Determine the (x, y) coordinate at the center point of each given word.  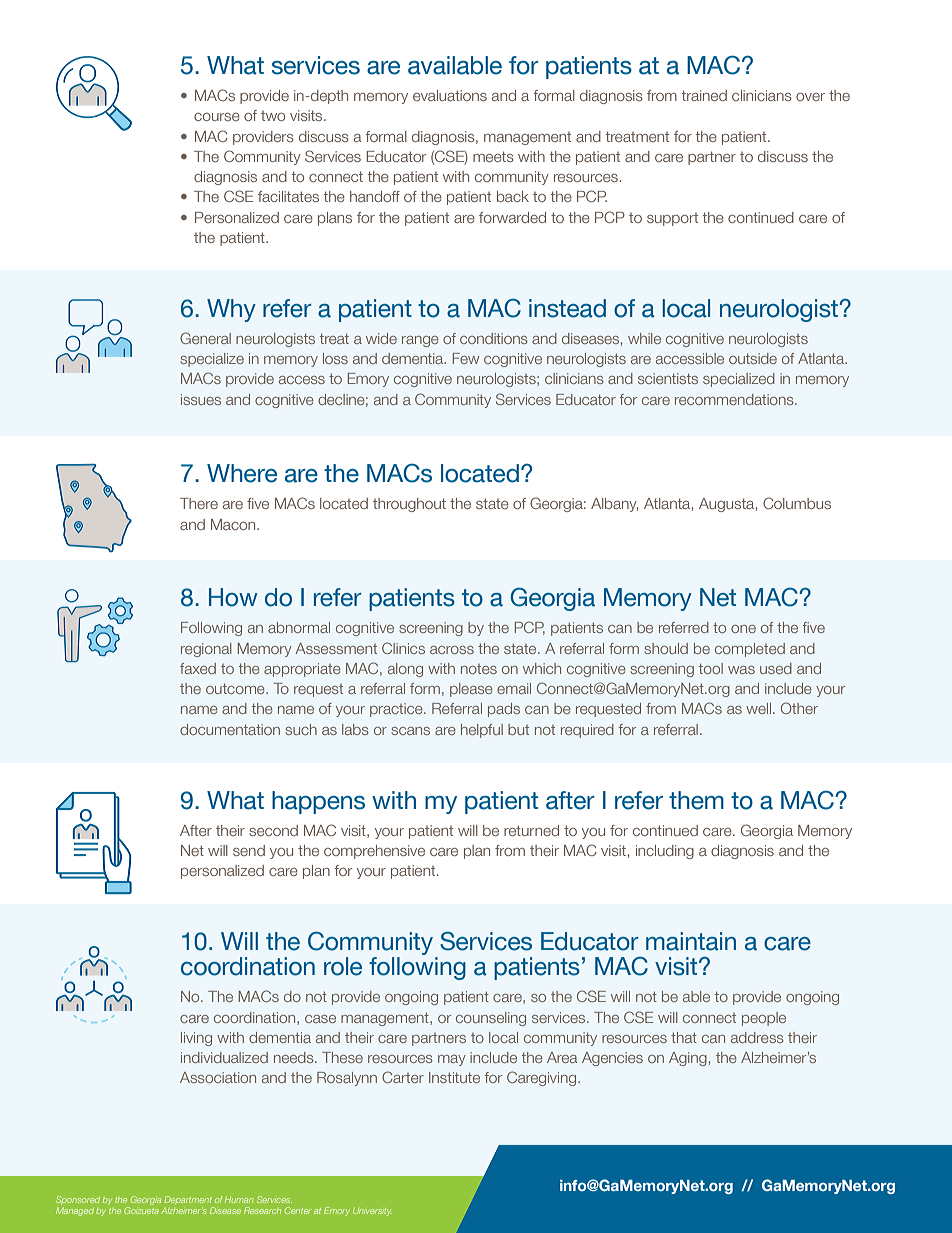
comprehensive (374, 852)
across (452, 650)
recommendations (735, 399)
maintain (691, 941)
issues (201, 399)
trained (704, 95)
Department (188, 1200)
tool (711, 668)
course (217, 117)
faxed (198, 668)
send (249, 850)
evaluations (450, 95)
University (372, 1212)
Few (466, 358)
